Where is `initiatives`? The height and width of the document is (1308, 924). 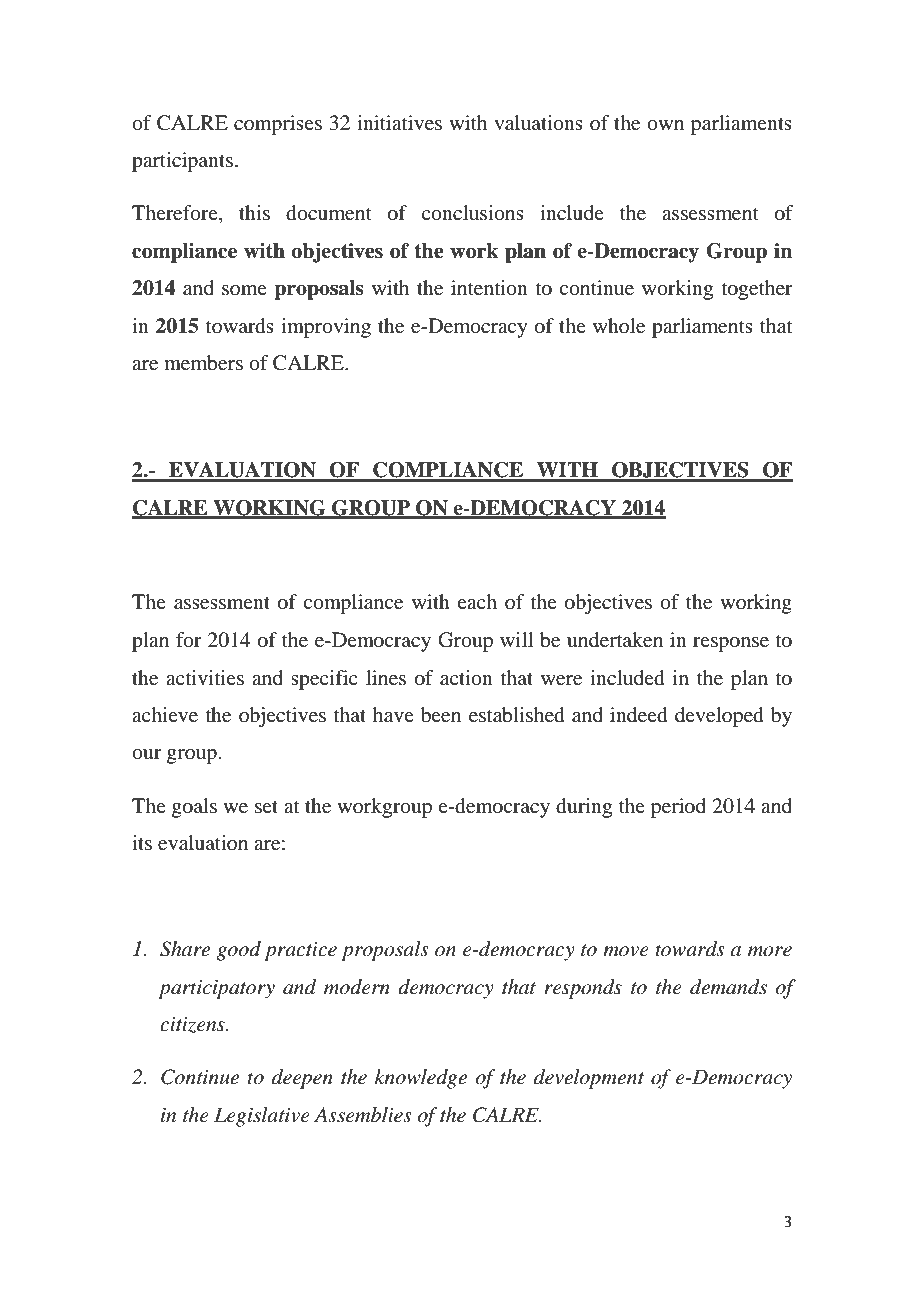 initiatives is located at coordinates (399, 123).
